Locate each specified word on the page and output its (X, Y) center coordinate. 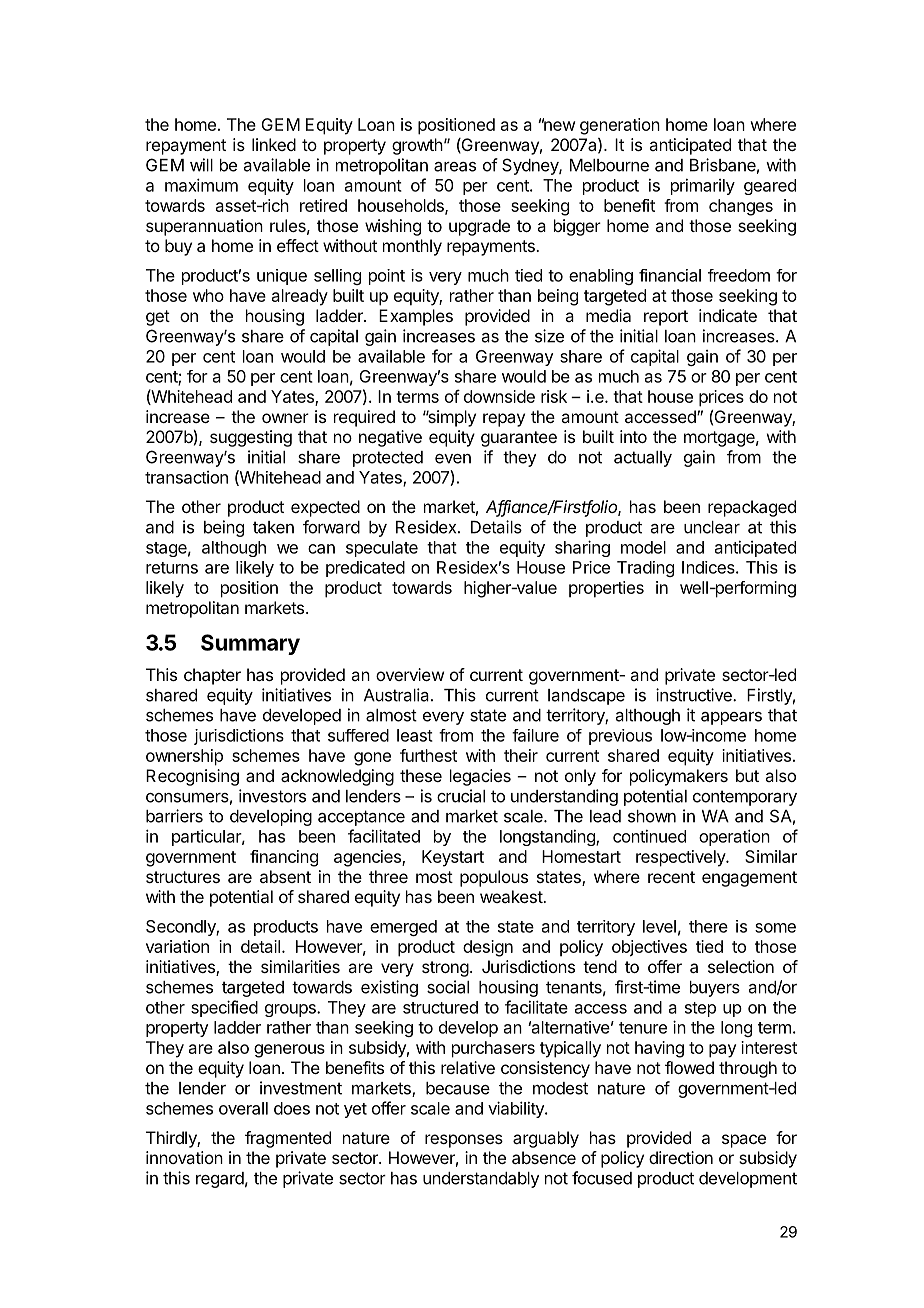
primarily (703, 187)
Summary (250, 644)
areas (455, 167)
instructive (695, 695)
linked (274, 144)
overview (410, 674)
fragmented (288, 1139)
